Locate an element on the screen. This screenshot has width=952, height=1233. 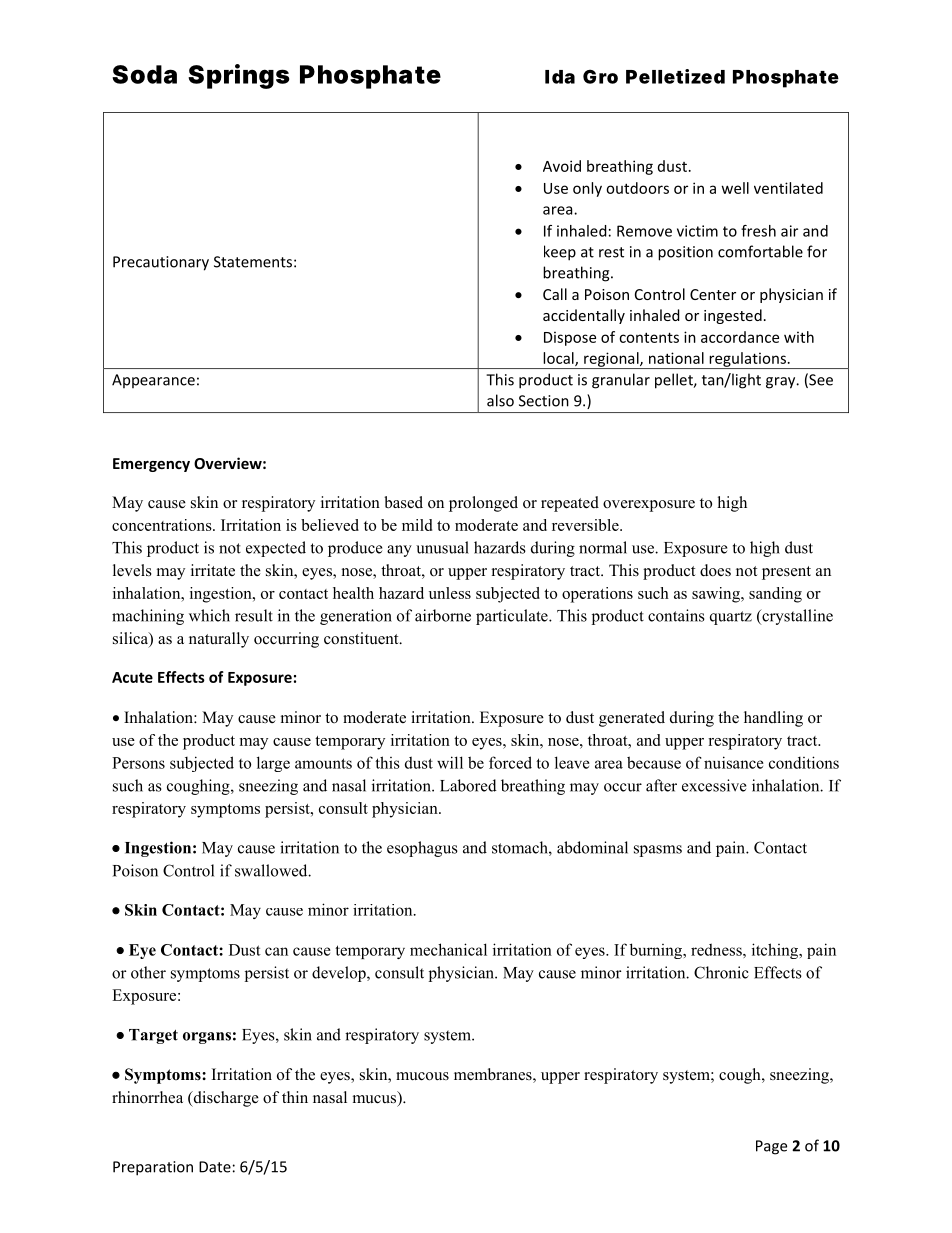
sawing is located at coordinates (717, 595).
